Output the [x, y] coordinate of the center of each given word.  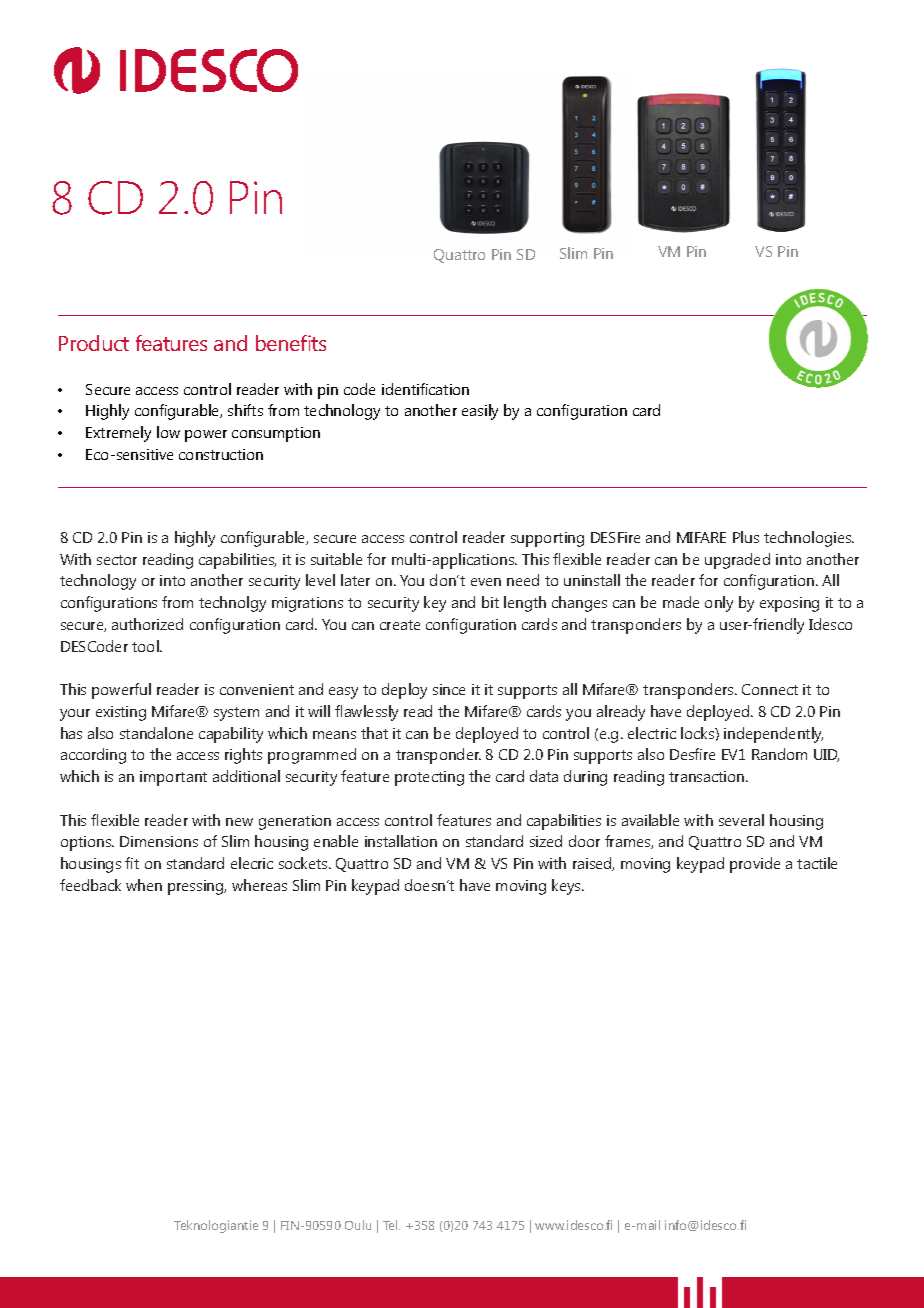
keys [567, 887]
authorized [147, 624]
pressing [197, 887]
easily [480, 412]
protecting [429, 778]
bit [490, 602]
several [741, 820]
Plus [746, 537]
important [173, 778]
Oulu [358, 1225]
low [168, 432]
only [719, 604]
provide [755, 865]
